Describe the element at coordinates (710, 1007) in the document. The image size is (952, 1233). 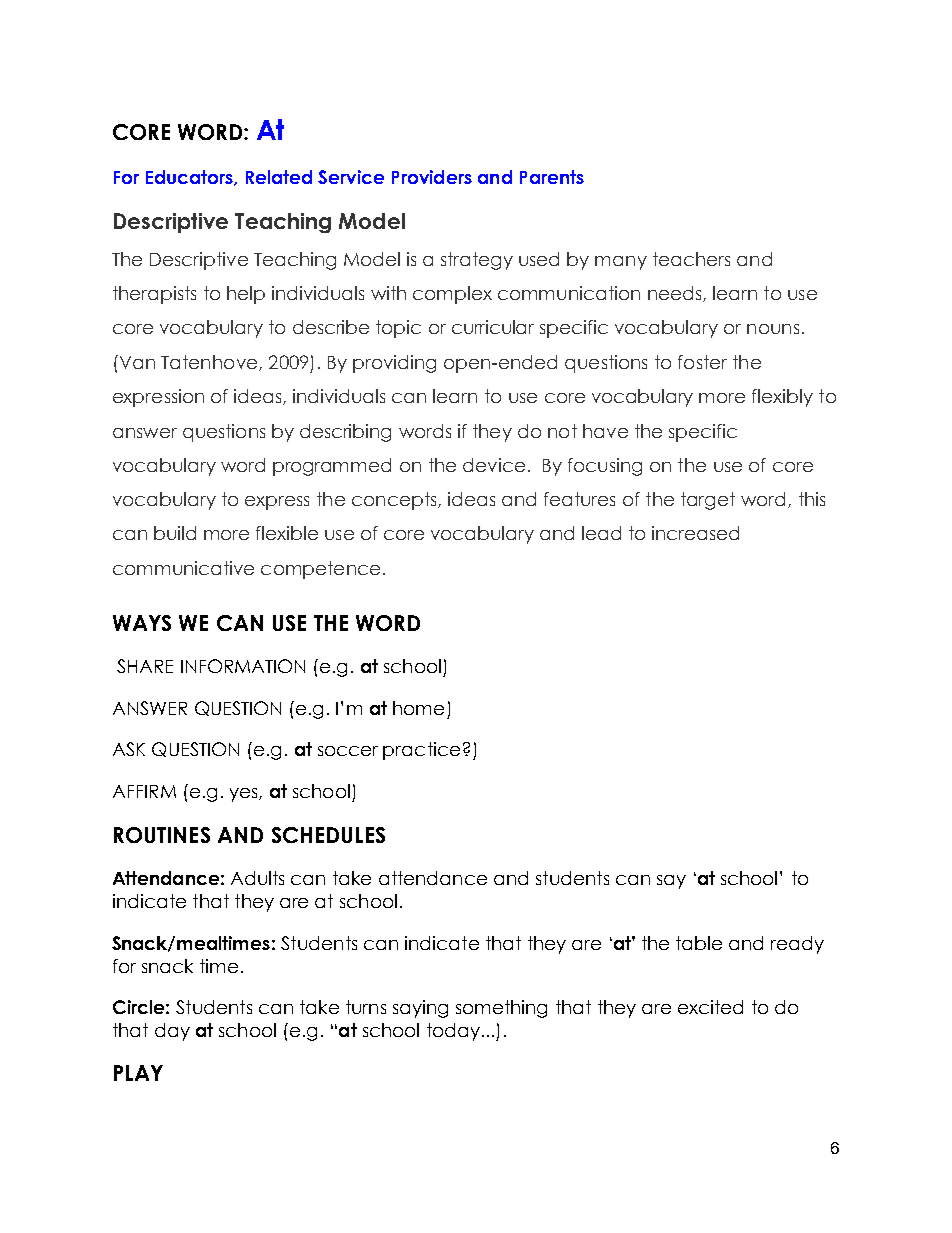
I see `excited` at that location.
